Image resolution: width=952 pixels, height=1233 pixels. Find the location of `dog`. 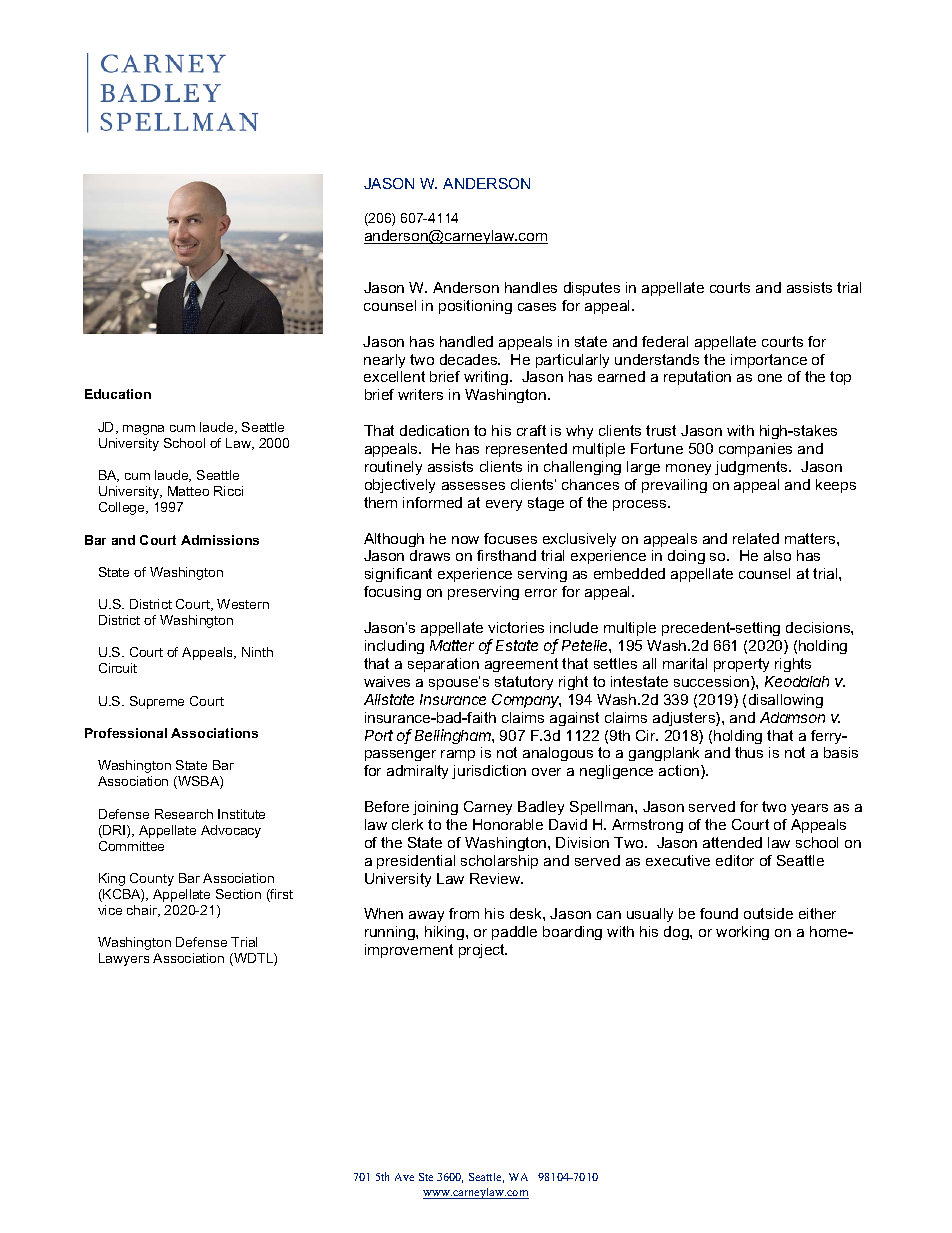

dog is located at coordinates (677, 933).
